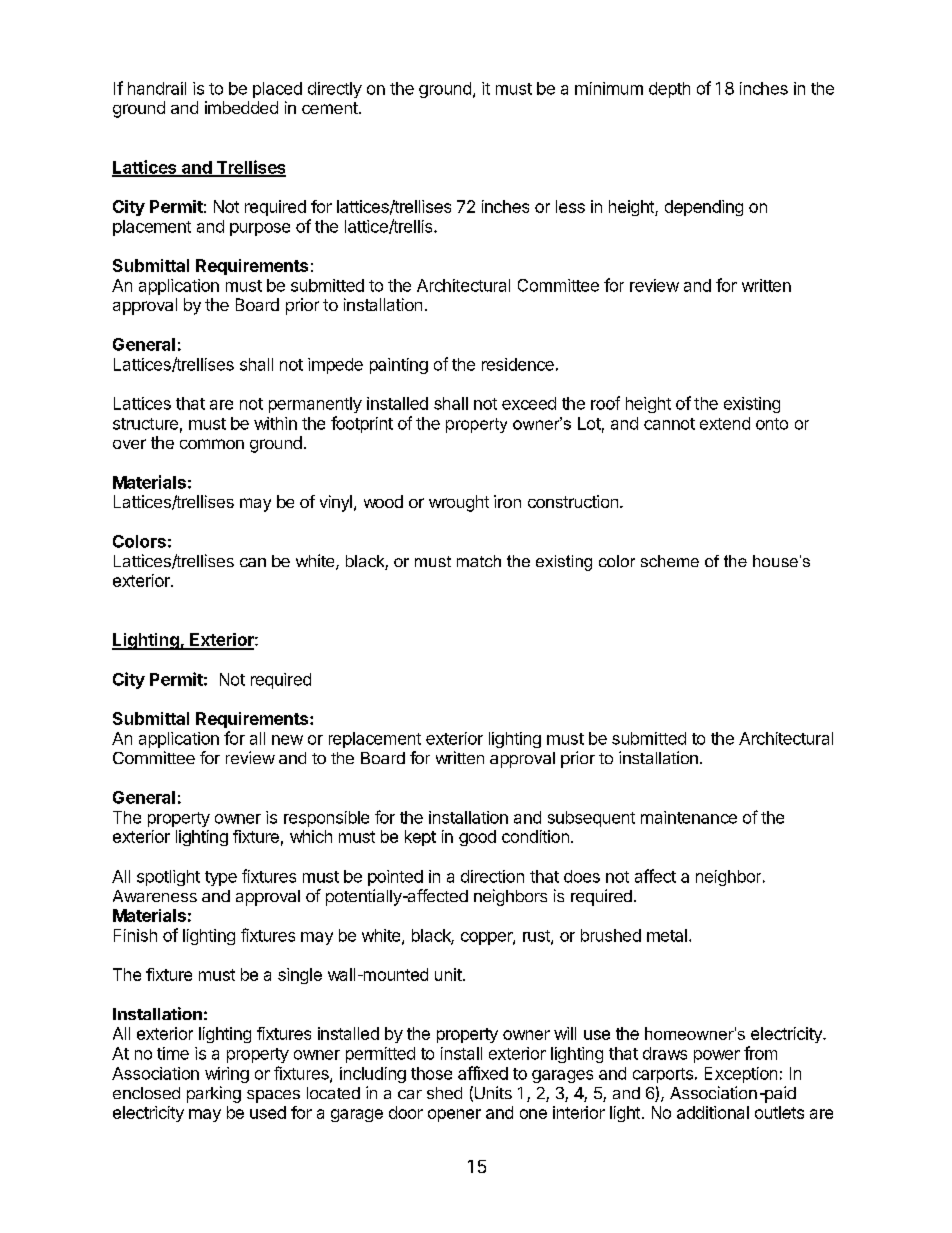 This screenshot has height=1233, width=952. What do you see at coordinates (214, 1094) in the screenshot?
I see `parking` at bounding box center [214, 1094].
